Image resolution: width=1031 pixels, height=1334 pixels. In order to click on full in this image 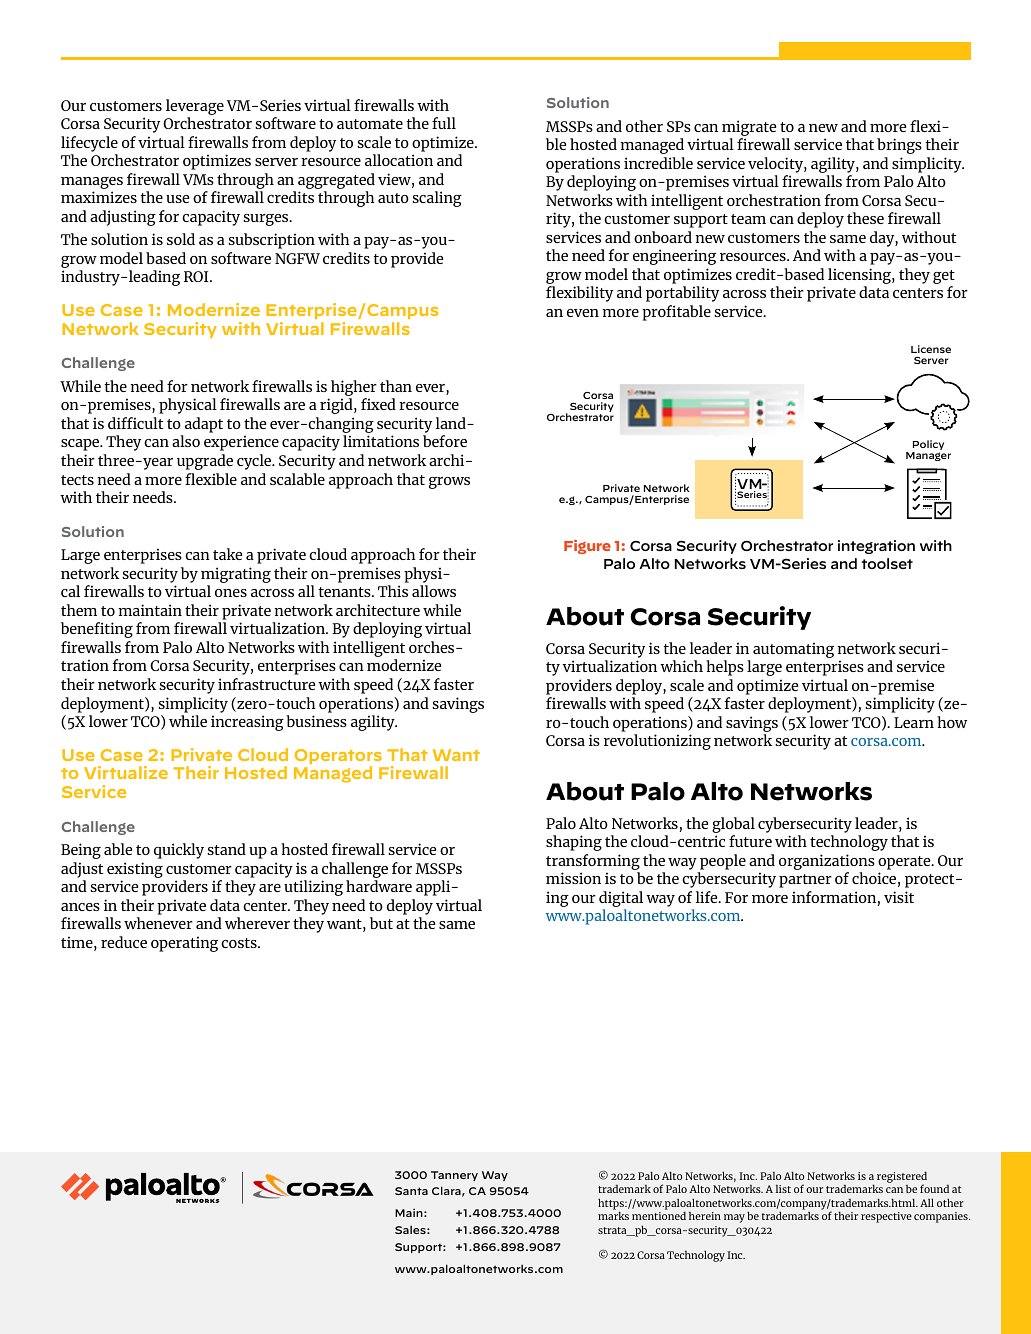, I will do `click(444, 123)`.
